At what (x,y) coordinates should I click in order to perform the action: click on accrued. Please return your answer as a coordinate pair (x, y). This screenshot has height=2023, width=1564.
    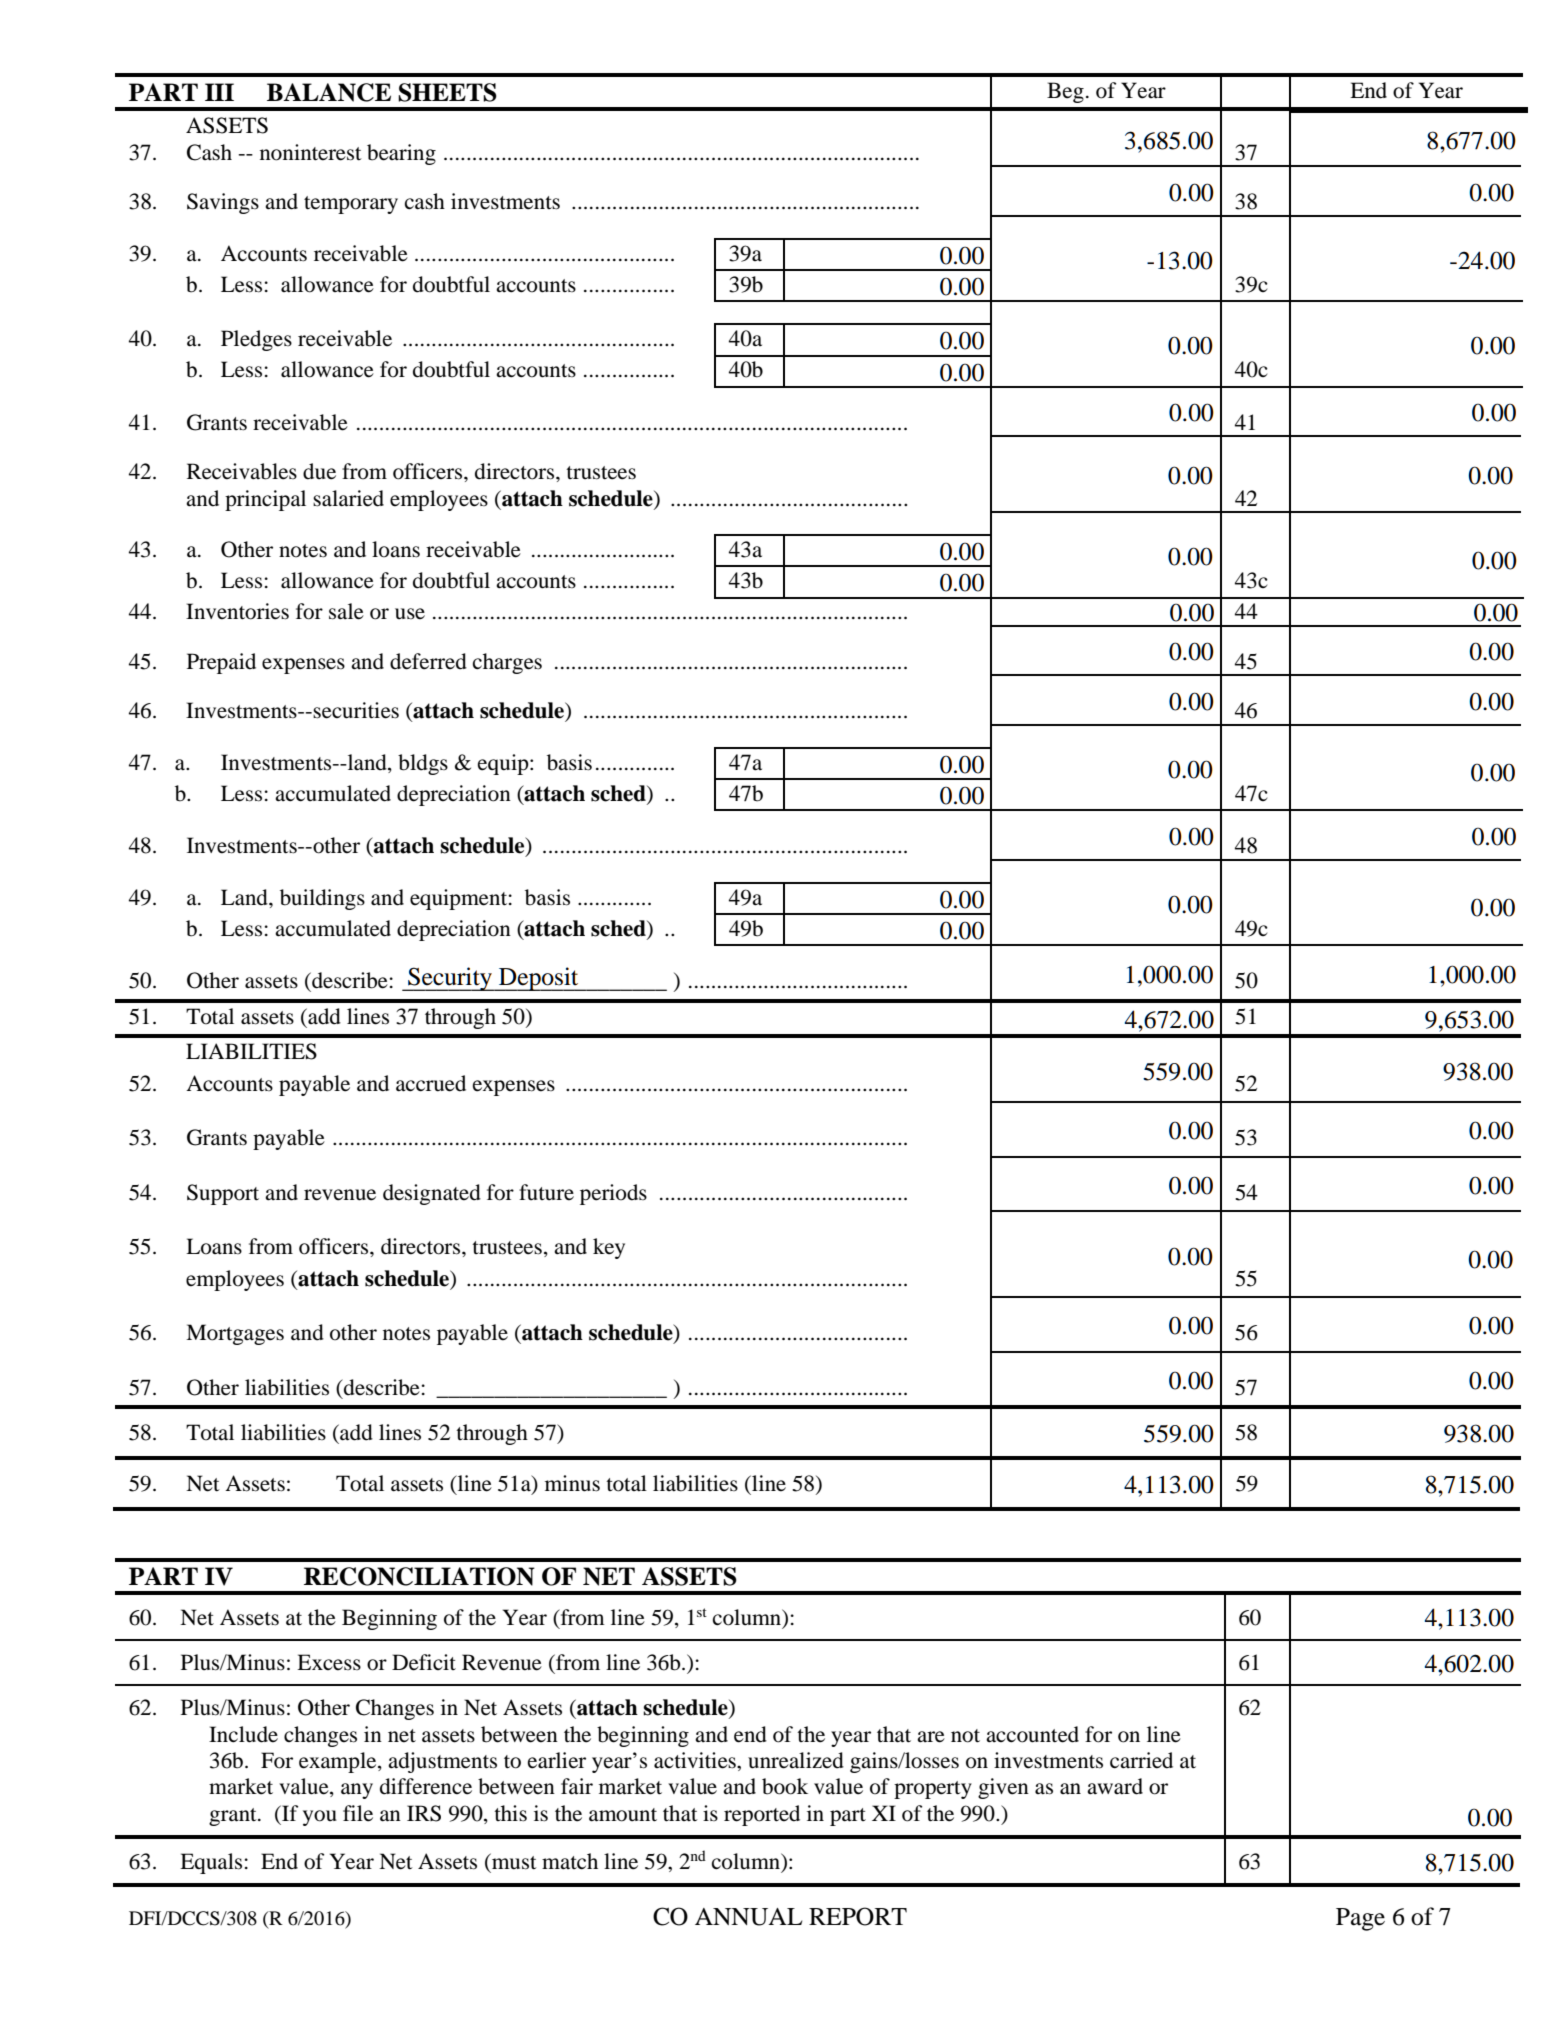
    Looking at the image, I should click on (431, 1083).
